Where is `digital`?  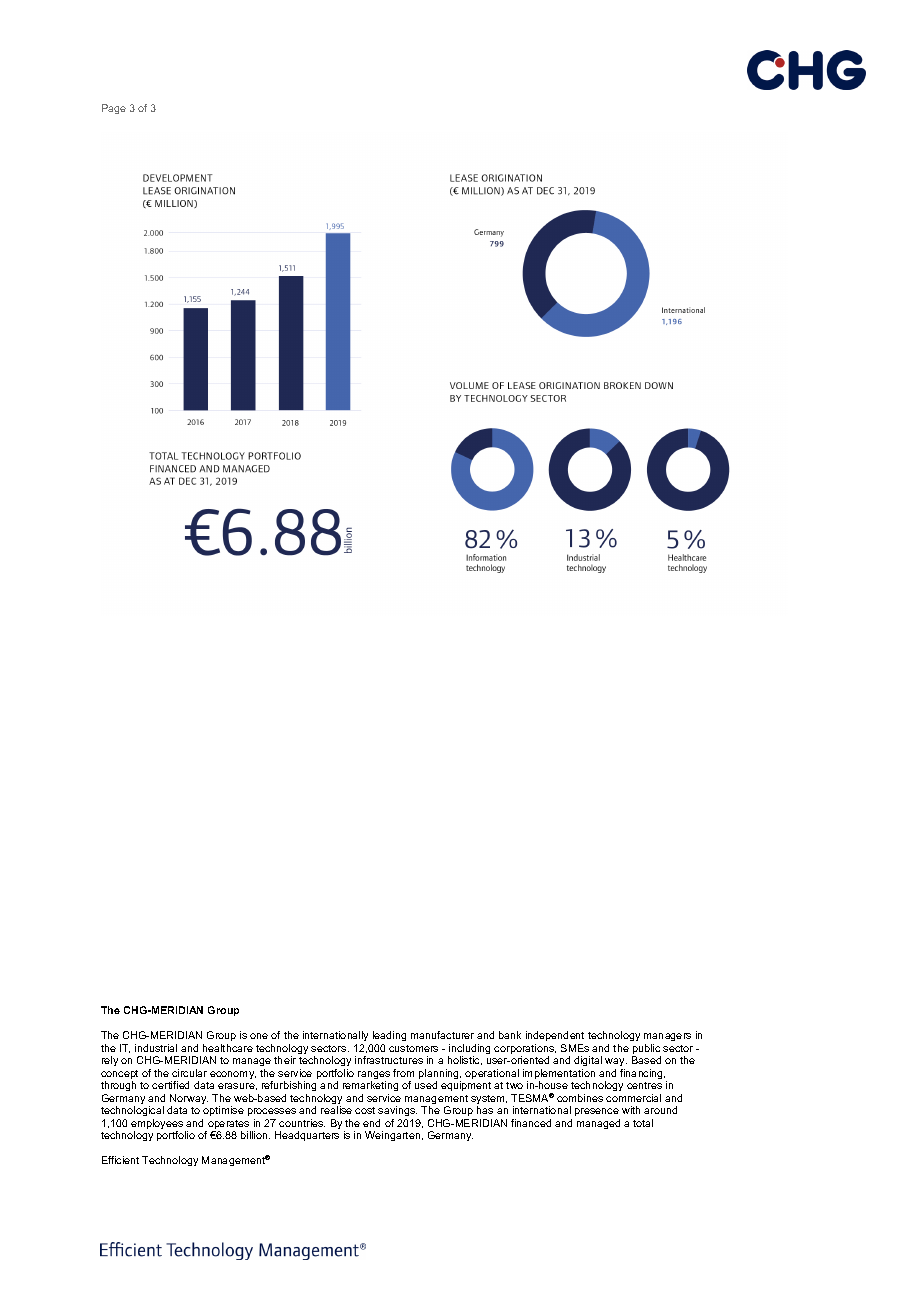 digital is located at coordinates (588, 1061).
